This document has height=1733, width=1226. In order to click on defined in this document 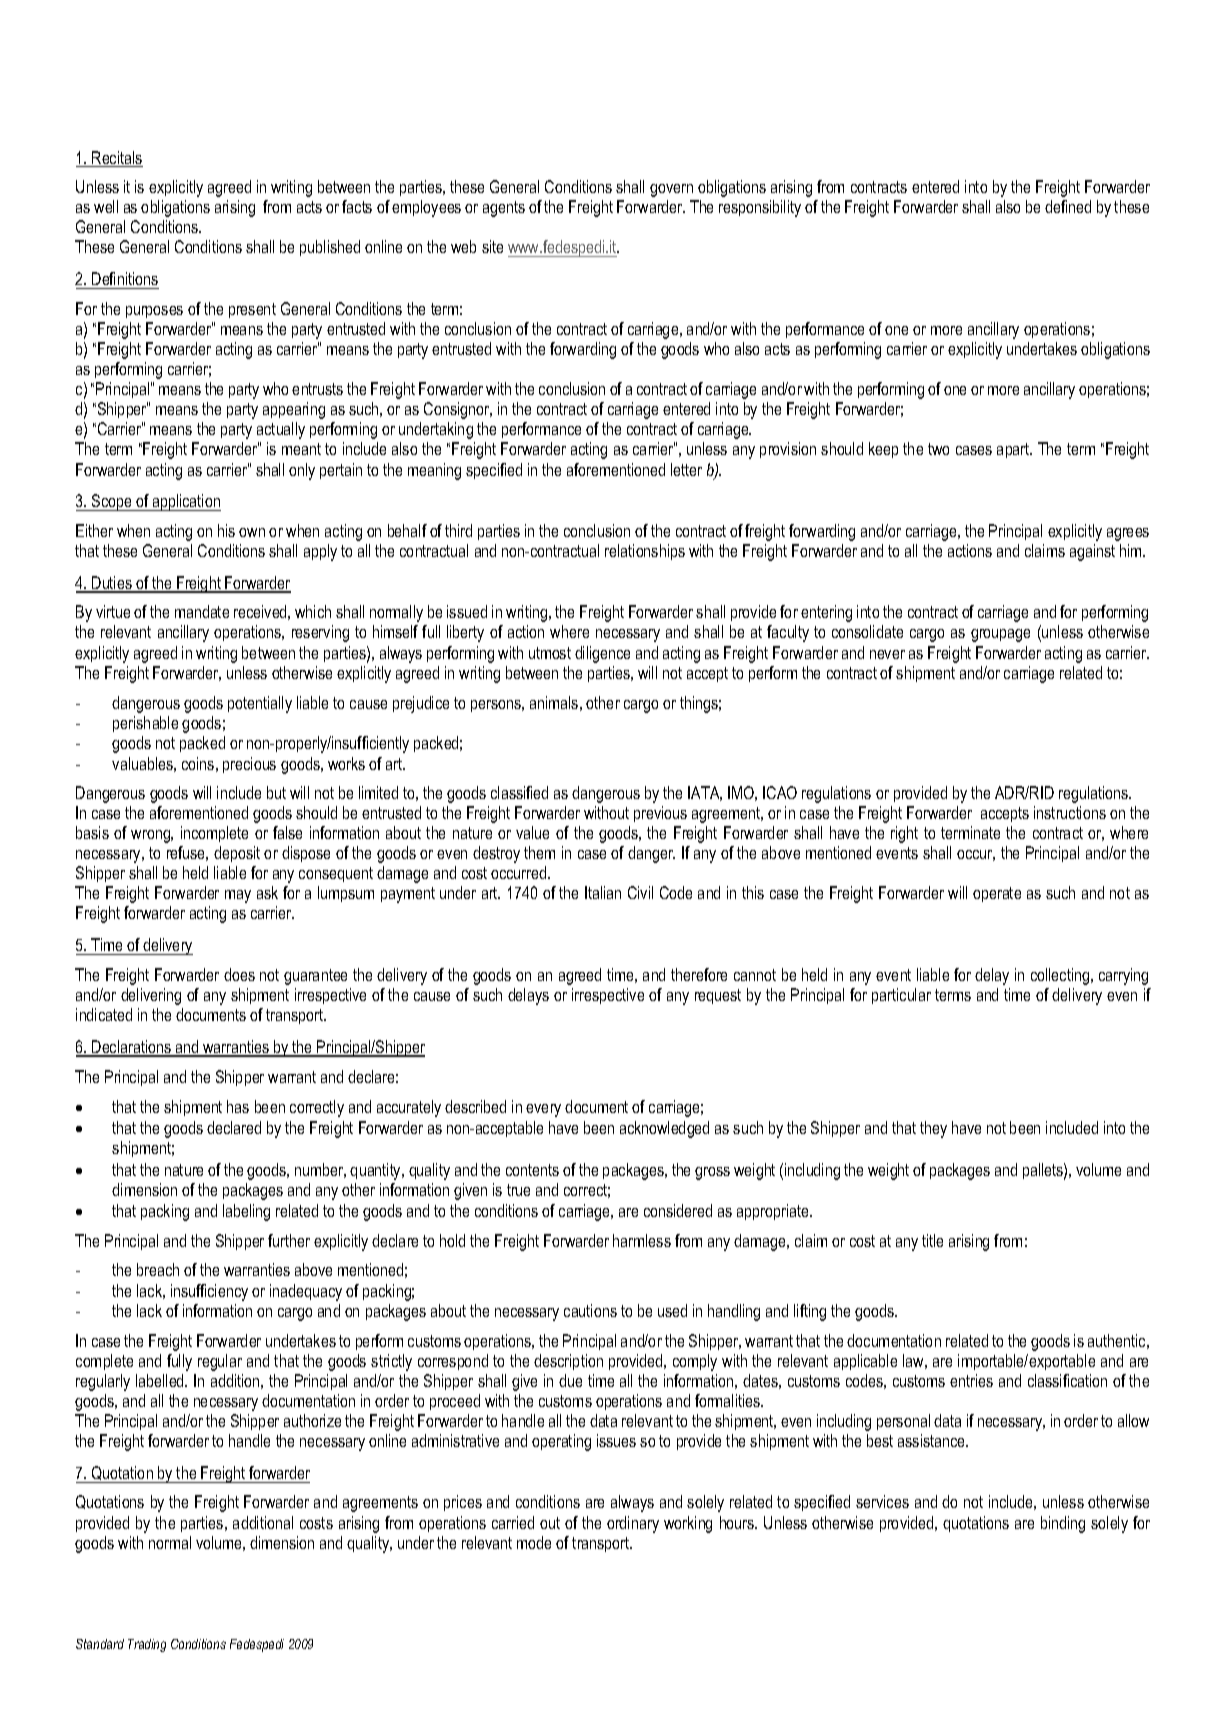, I will do `click(1068, 206)`.
